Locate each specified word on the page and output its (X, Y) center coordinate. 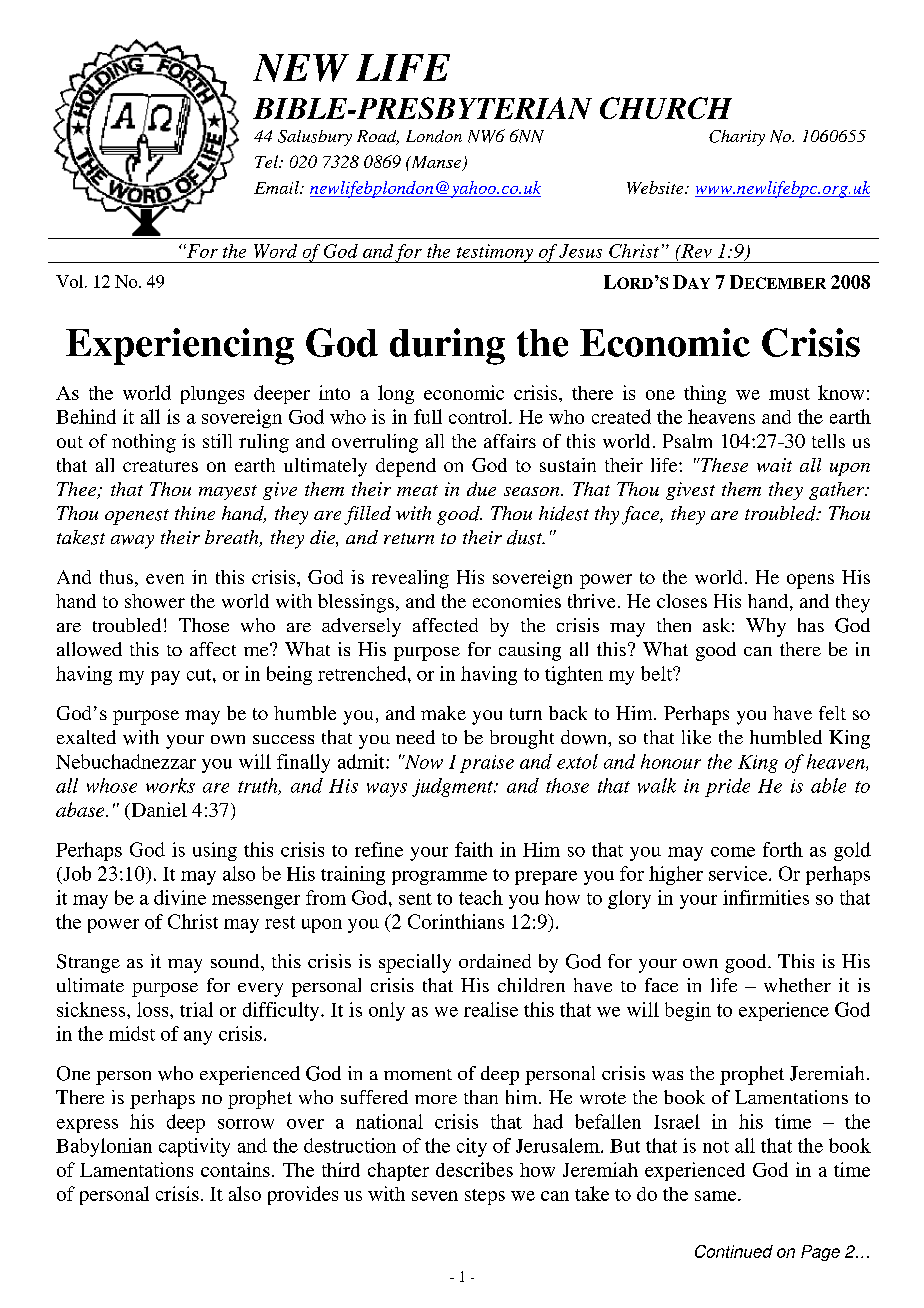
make (443, 713)
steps (485, 1197)
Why (766, 627)
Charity (737, 138)
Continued (734, 1251)
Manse (436, 163)
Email (277, 187)
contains (235, 1169)
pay (165, 678)
